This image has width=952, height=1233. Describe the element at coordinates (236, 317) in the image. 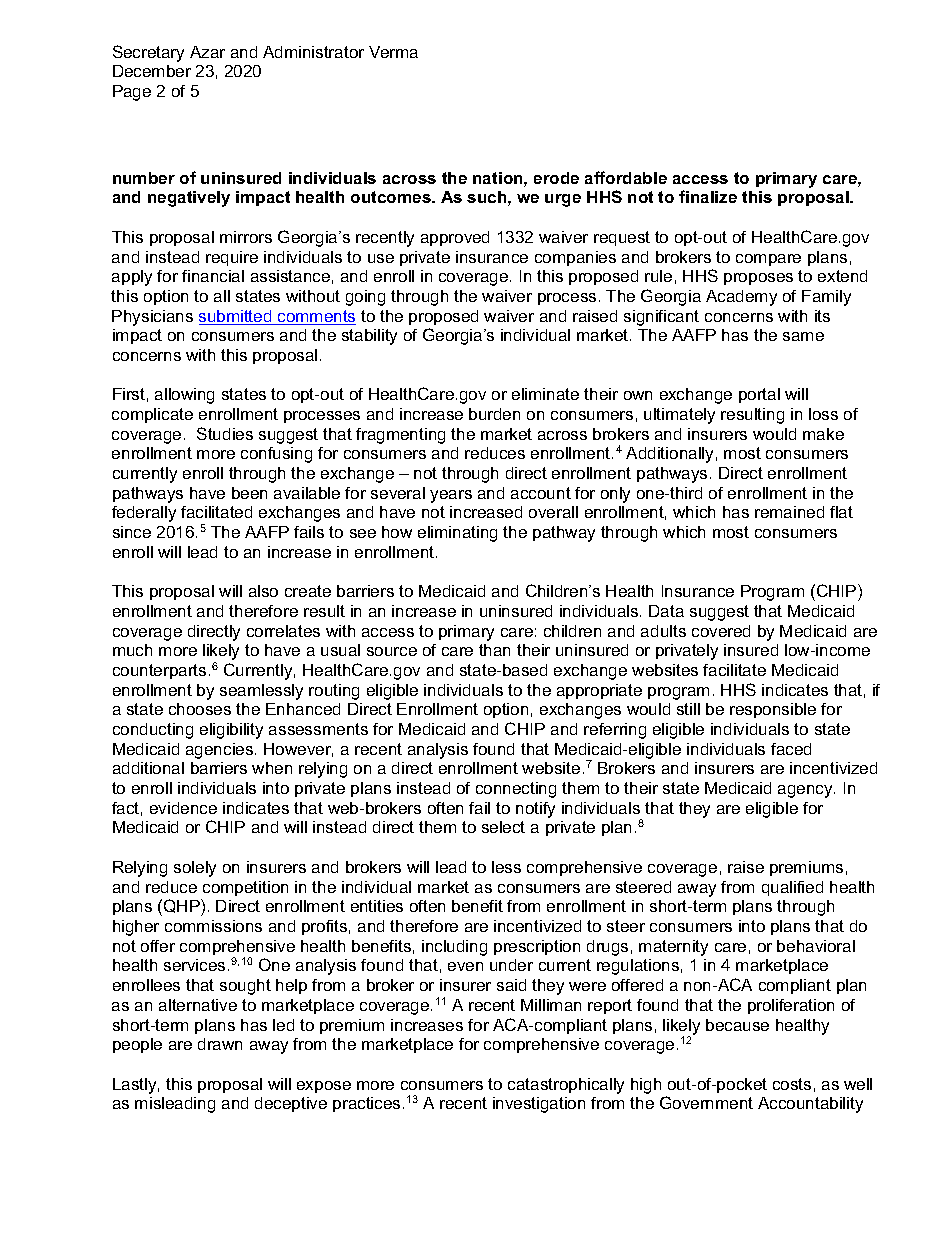

I see `submitted` at that location.
